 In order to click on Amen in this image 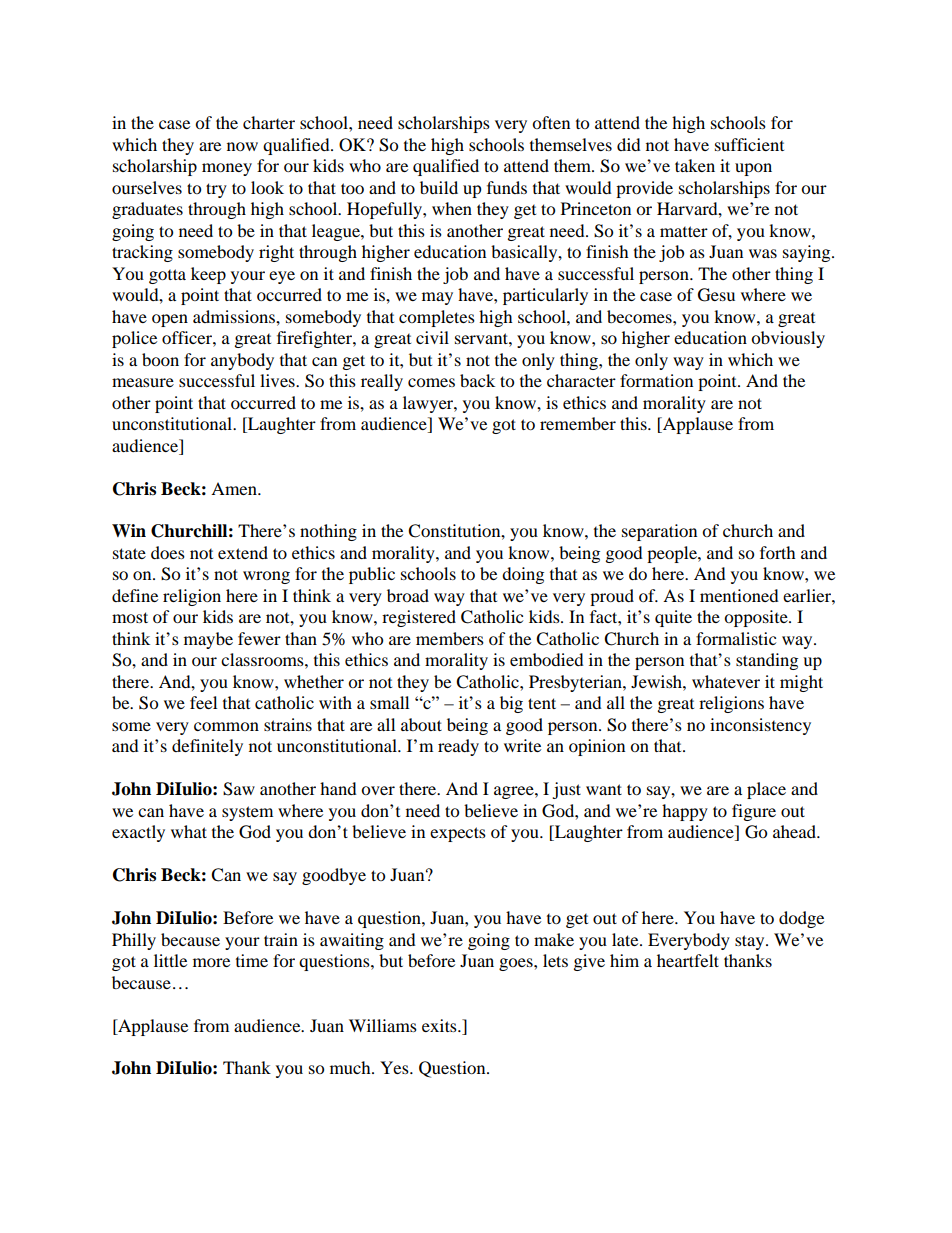, I will do `click(235, 488)`.
